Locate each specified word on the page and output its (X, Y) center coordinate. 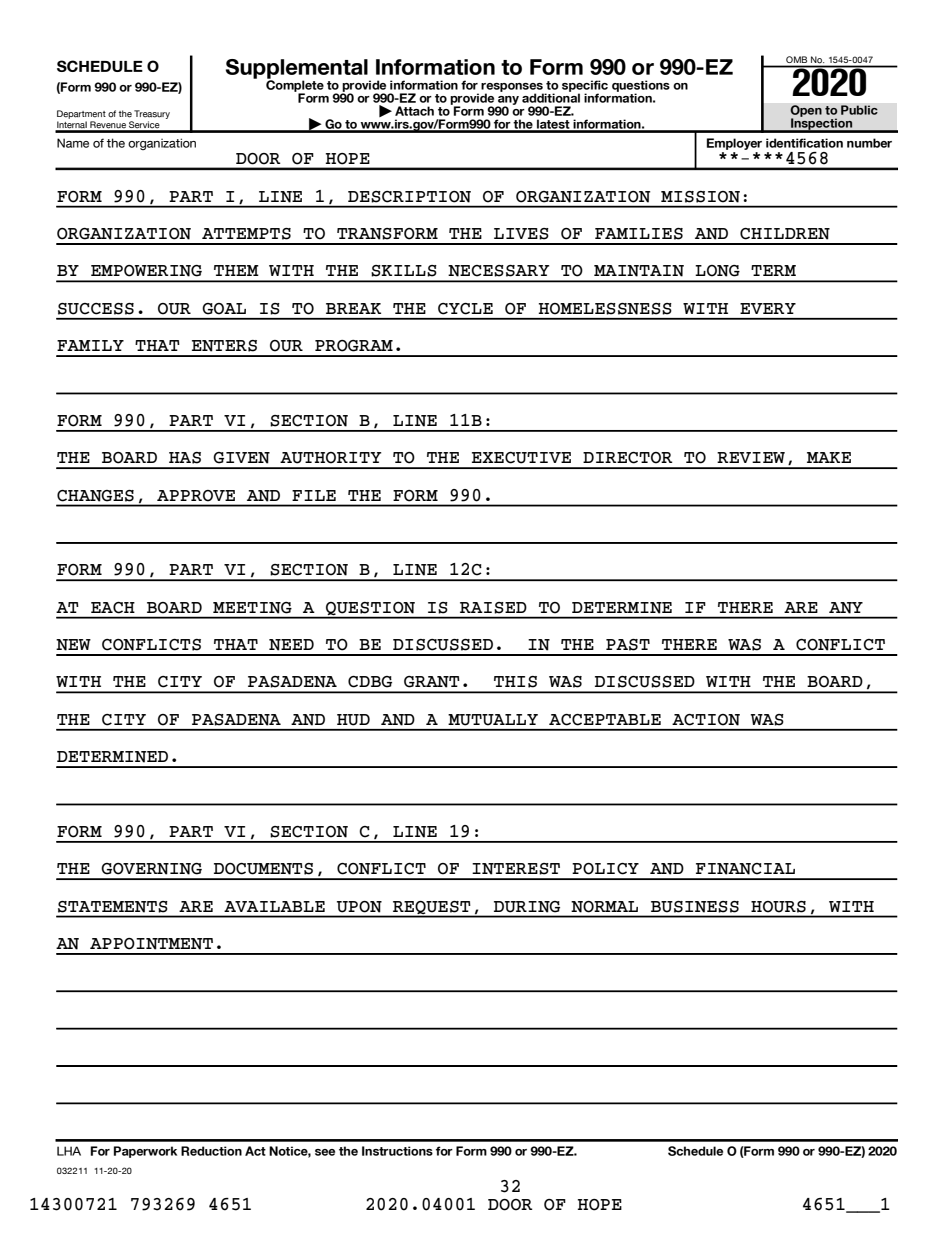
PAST (628, 645)
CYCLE (465, 308)
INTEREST (516, 869)
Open (806, 112)
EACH (113, 608)
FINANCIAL (745, 869)
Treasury (152, 114)
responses (512, 88)
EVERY (768, 308)
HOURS (778, 907)
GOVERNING (151, 869)
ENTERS (224, 346)
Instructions (397, 1151)
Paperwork (145, 1152)
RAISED (493, 608)
